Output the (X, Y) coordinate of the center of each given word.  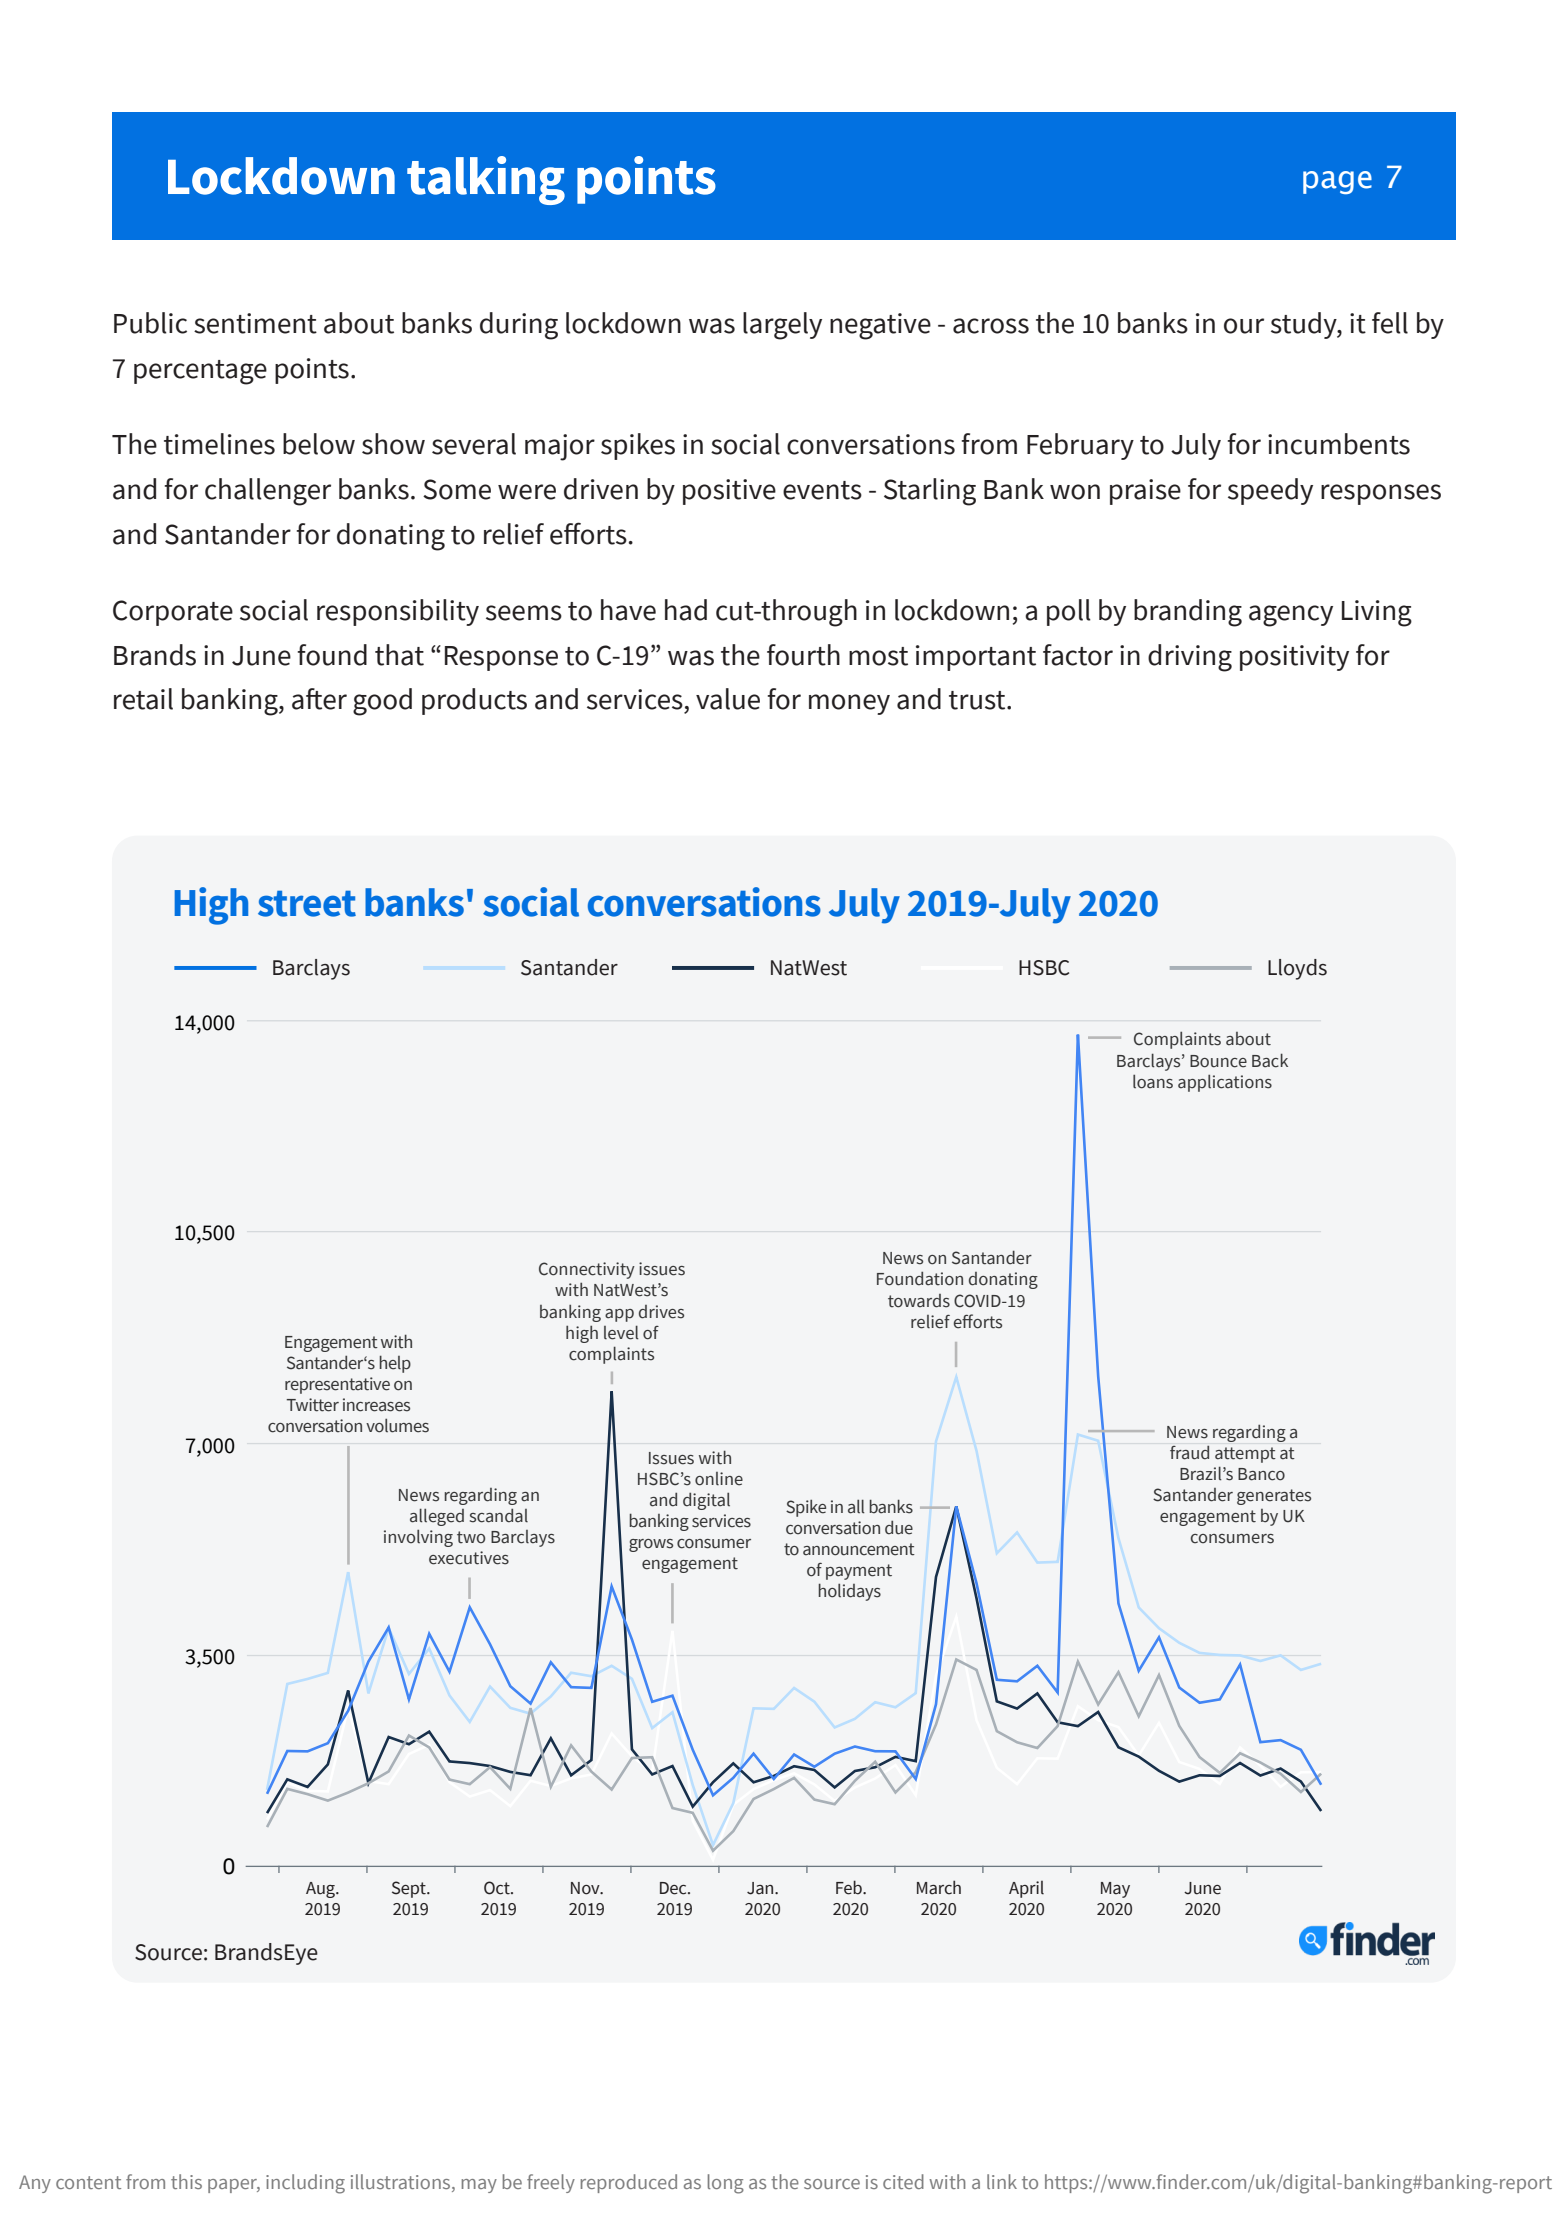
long (726, 2184)
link (1002, 2181)
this (186, 2181)
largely (782, 326)
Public (150, 323)
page (1337, 182)
